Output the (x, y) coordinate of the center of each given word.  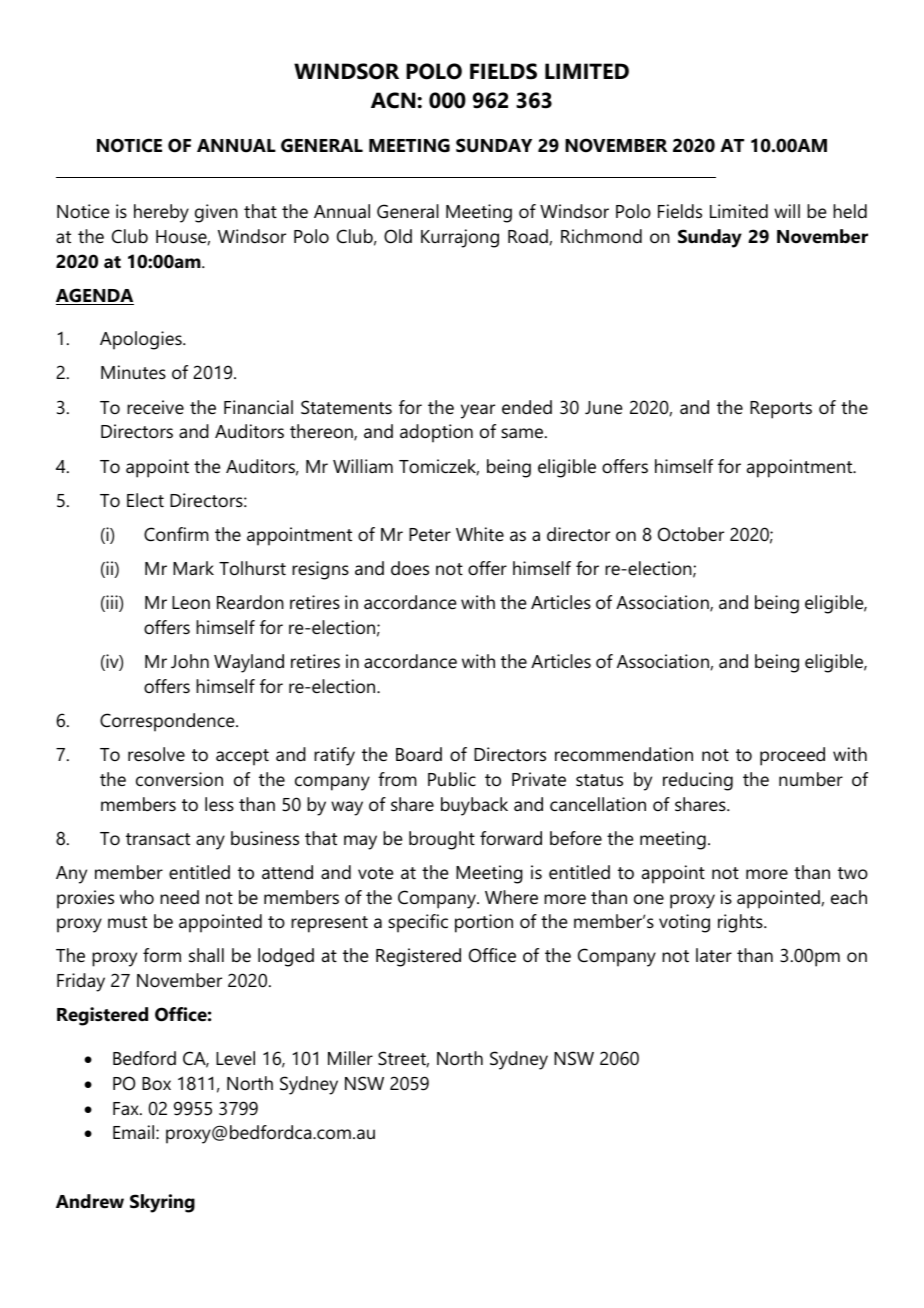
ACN (394, 100)
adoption (436, 433)
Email (135, 1132)
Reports (781, 410)
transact (158, 839)
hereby (161, 213)
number (811, 779)
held (850, 211)
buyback (474, 806)
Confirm (176, 534)
